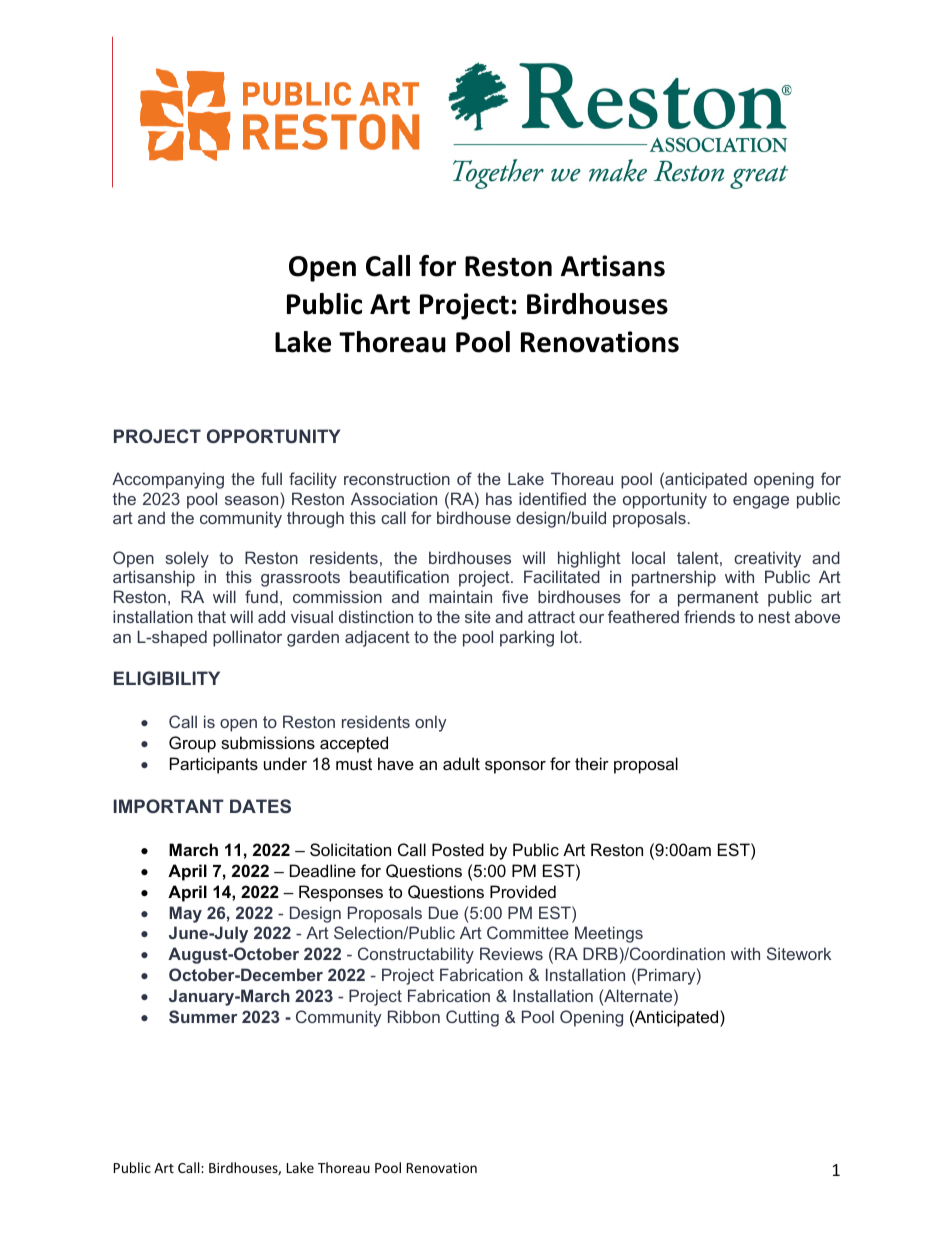 This image has width=952, height=1233. I want to click on Provided, so click(523, 891).
